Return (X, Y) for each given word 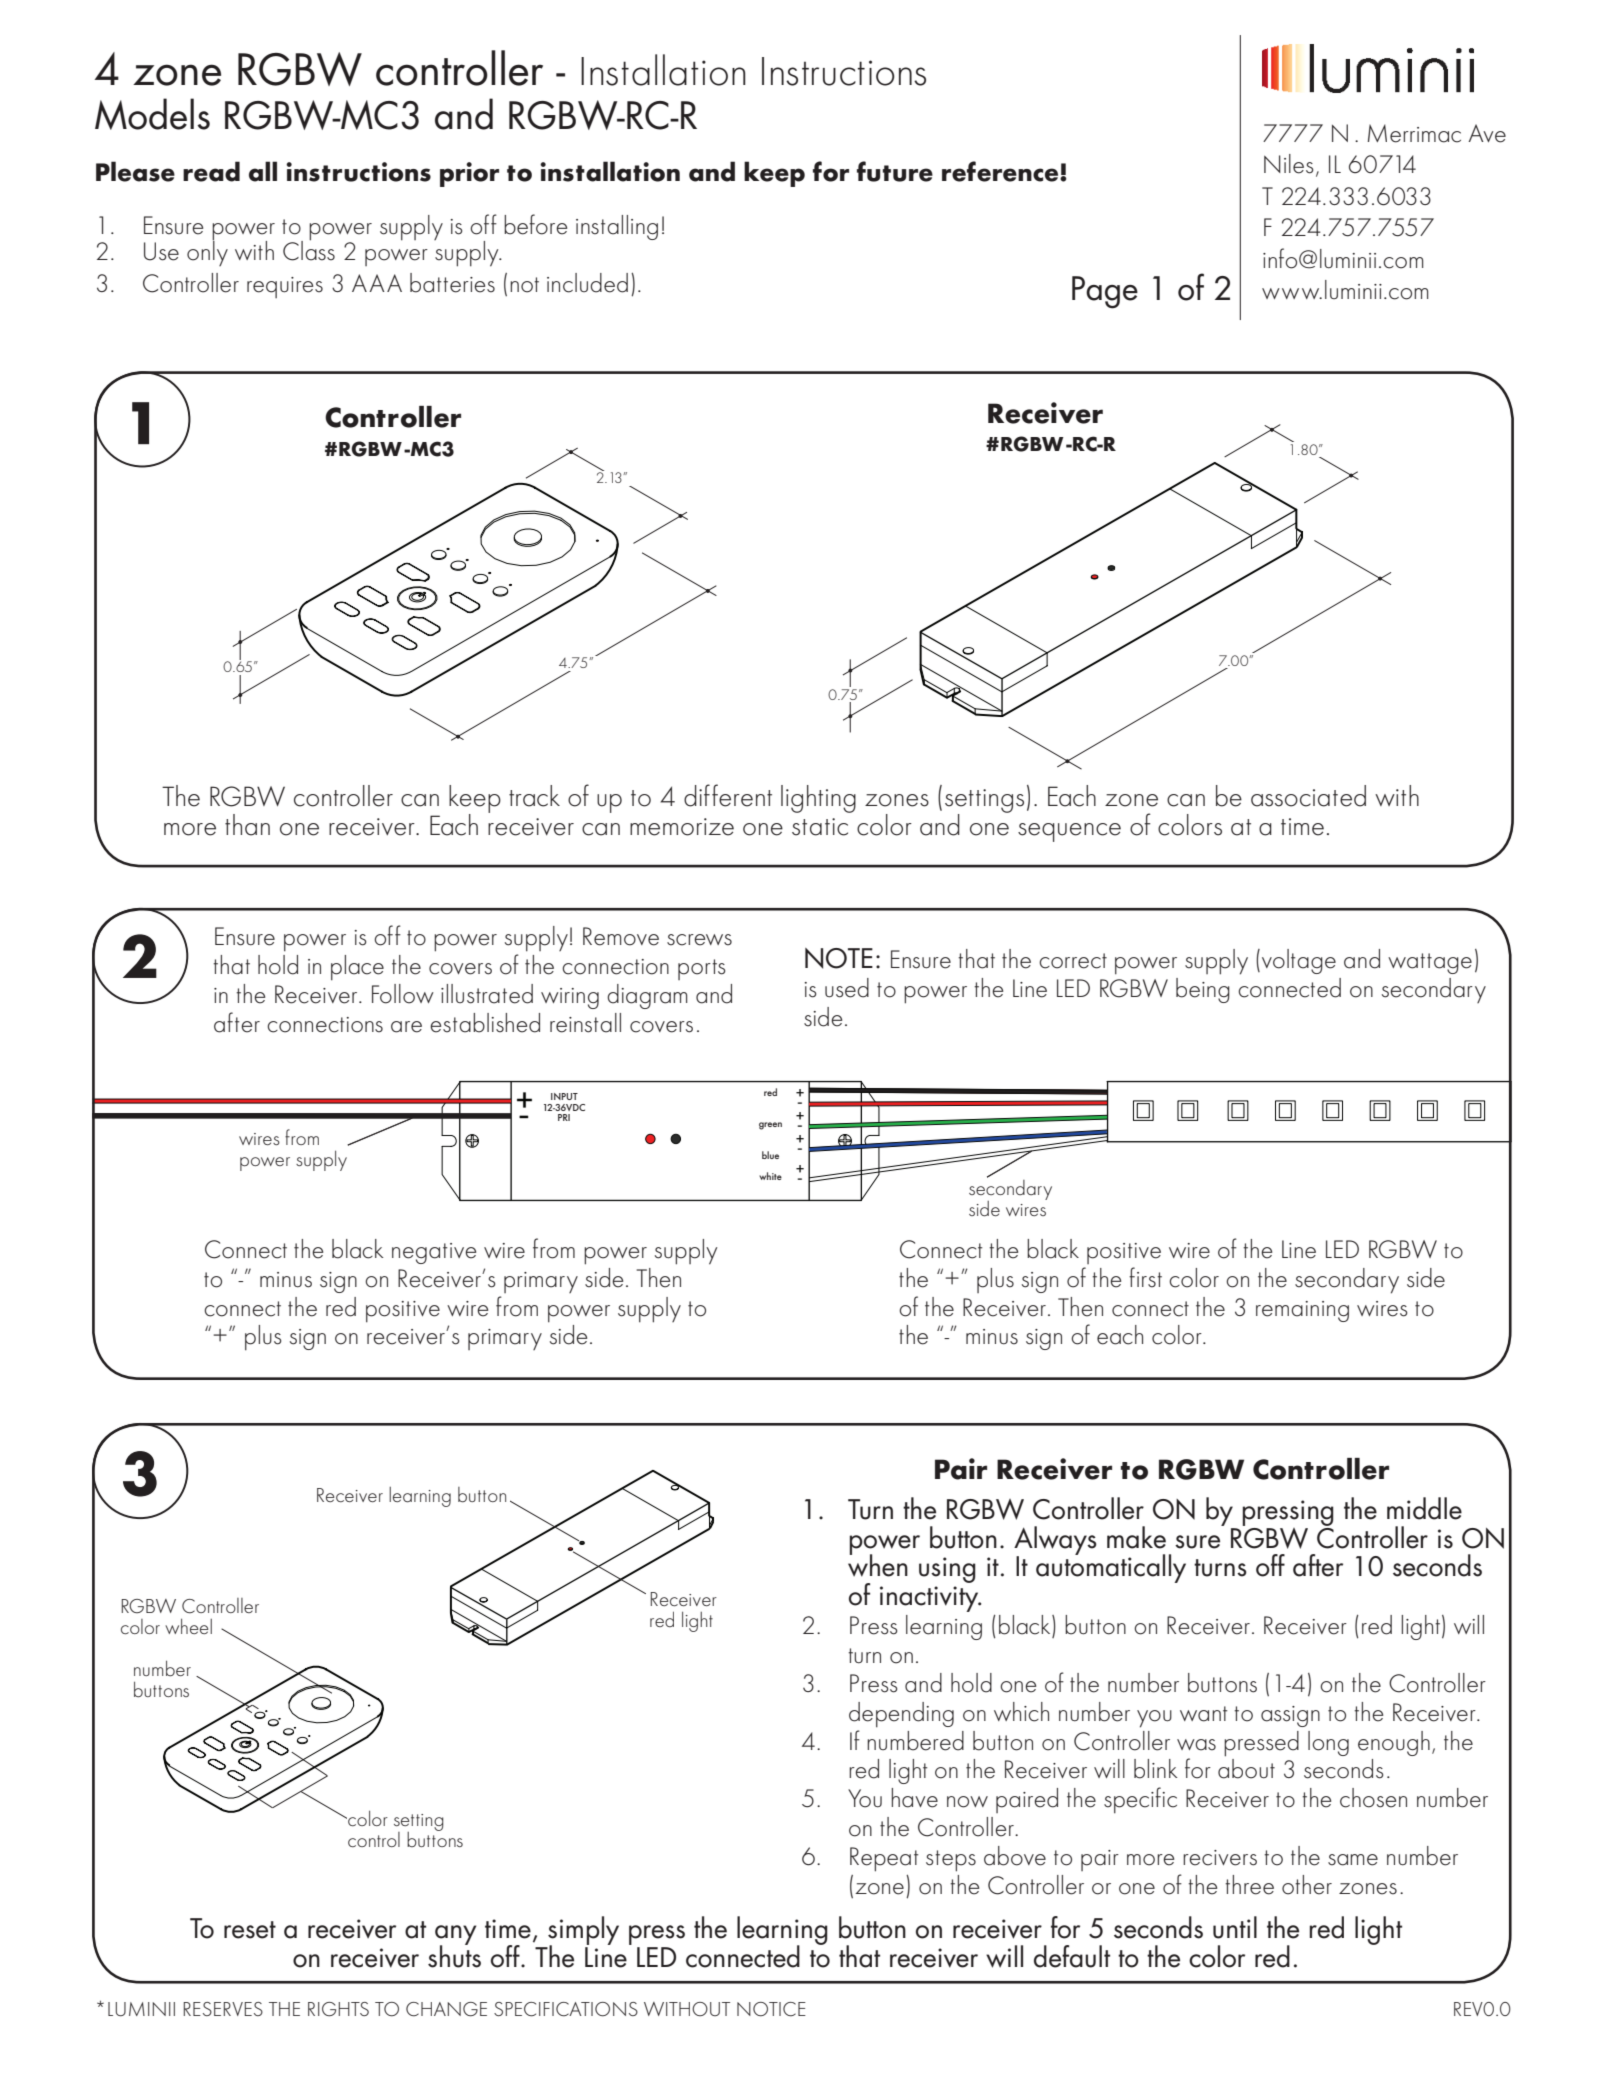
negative (434, 1253)
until (1235, 1927)
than (247, 825)
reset (250, 1930)
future (895, 171)
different (728, 795)
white (770, 1176)
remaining (1302, 1311)
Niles (1289, 164)
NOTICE (771, 2009)
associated (1308, 796)
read (211, 171)
